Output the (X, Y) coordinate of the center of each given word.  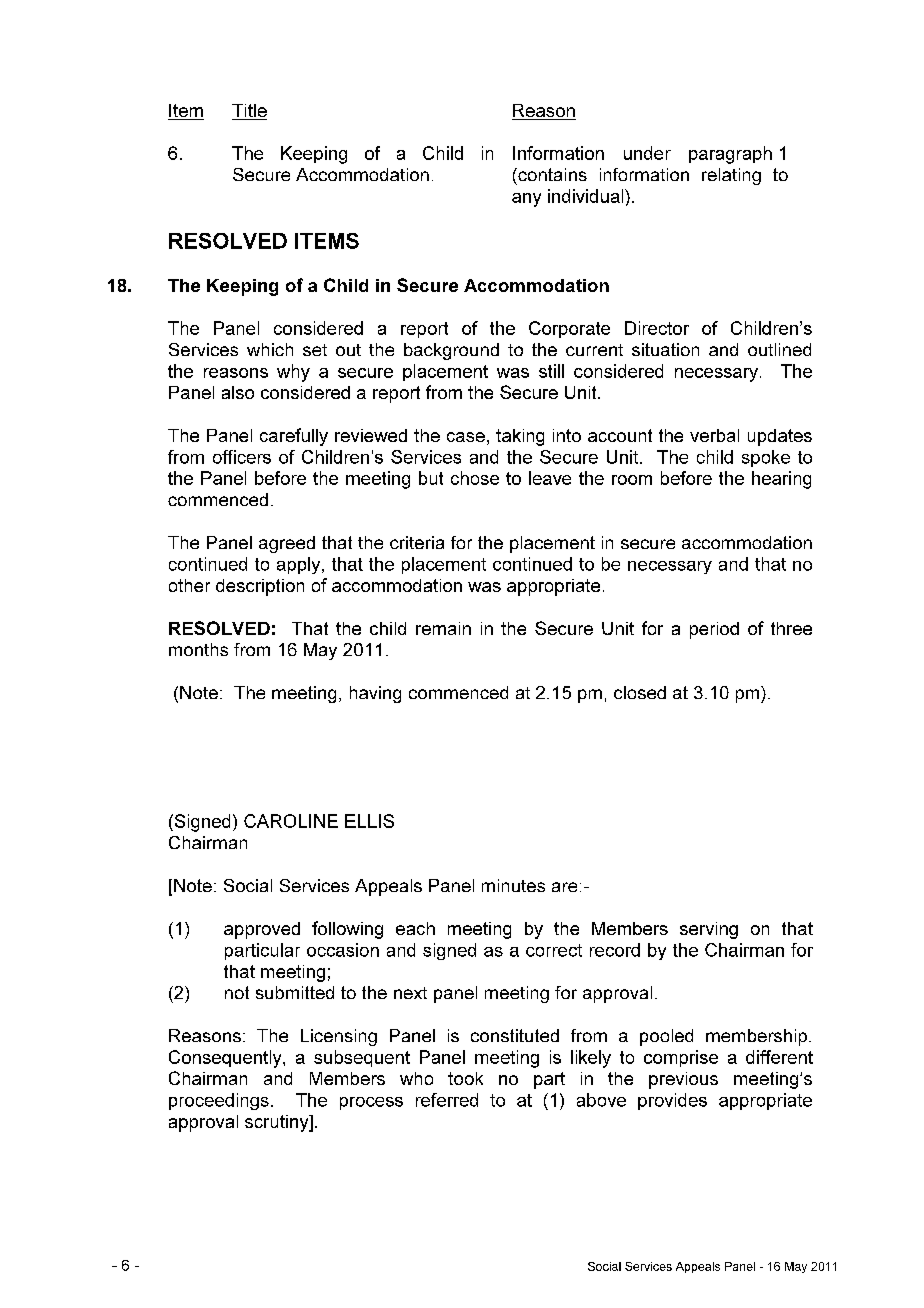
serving (709, 930)
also (238, 392)
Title (249, 112)
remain (443, 628)
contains (551, 174)
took (465, 1078)
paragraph (730, 155)
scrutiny (278, 1123)
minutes (513, 885)
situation (665, 349)
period (714, 630)
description (260, 587)
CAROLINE (291, 821)
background (451, 351)
